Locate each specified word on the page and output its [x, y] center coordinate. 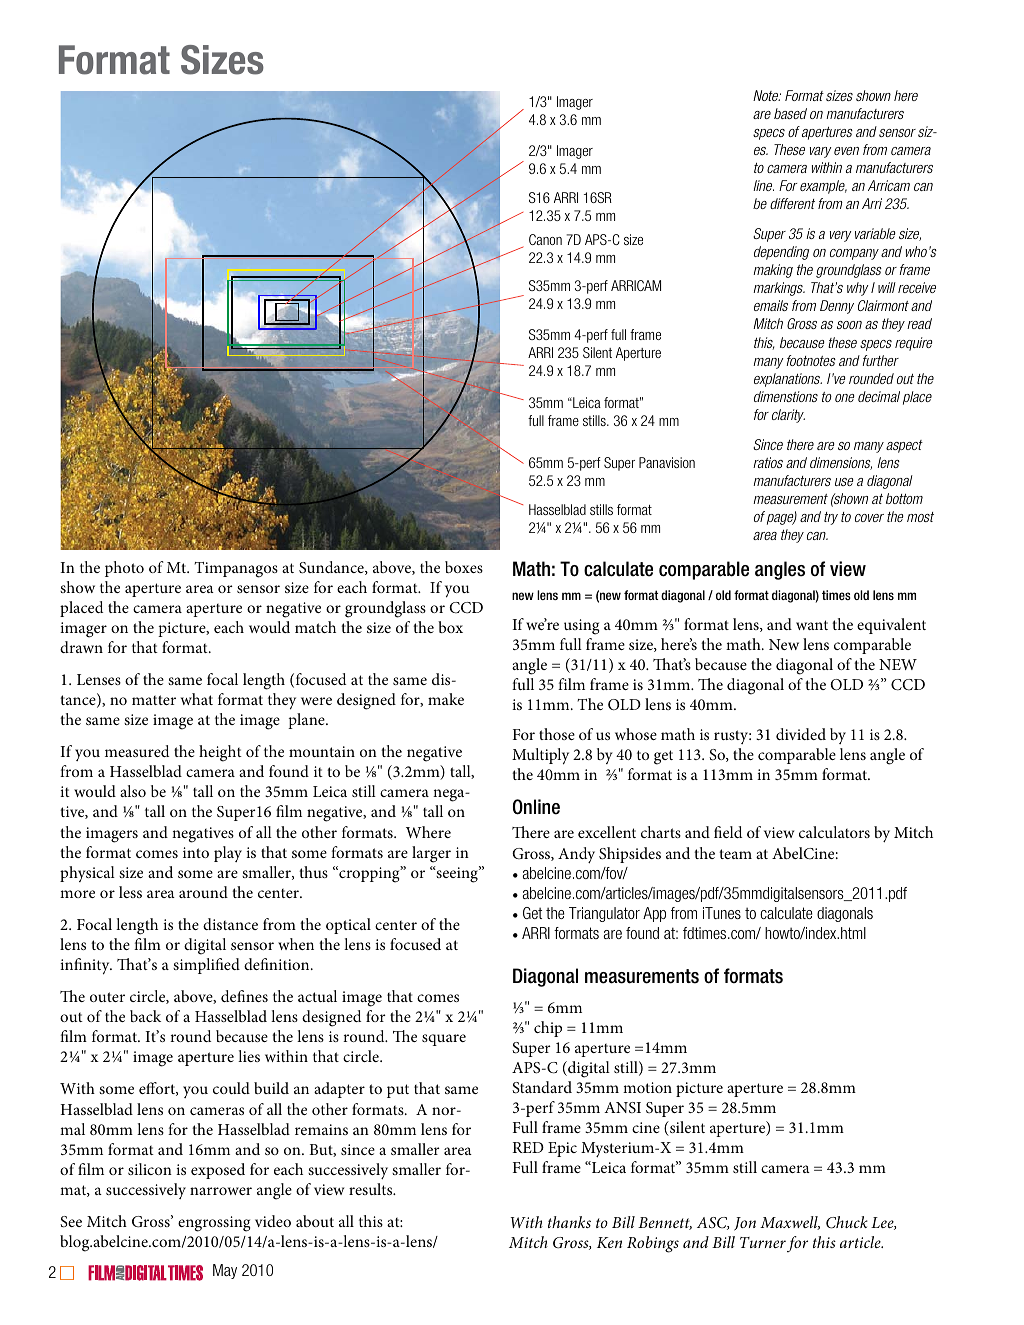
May [225, 1271]
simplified [206, 966]
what [197, 699]
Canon [545, 239]
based [790, 113]
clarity [788, 416]
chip [548, 1029]
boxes [464, 567]
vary [820, 152]
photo [124, 569]
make [446, 699]
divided [801, 734]
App [654, 914]
